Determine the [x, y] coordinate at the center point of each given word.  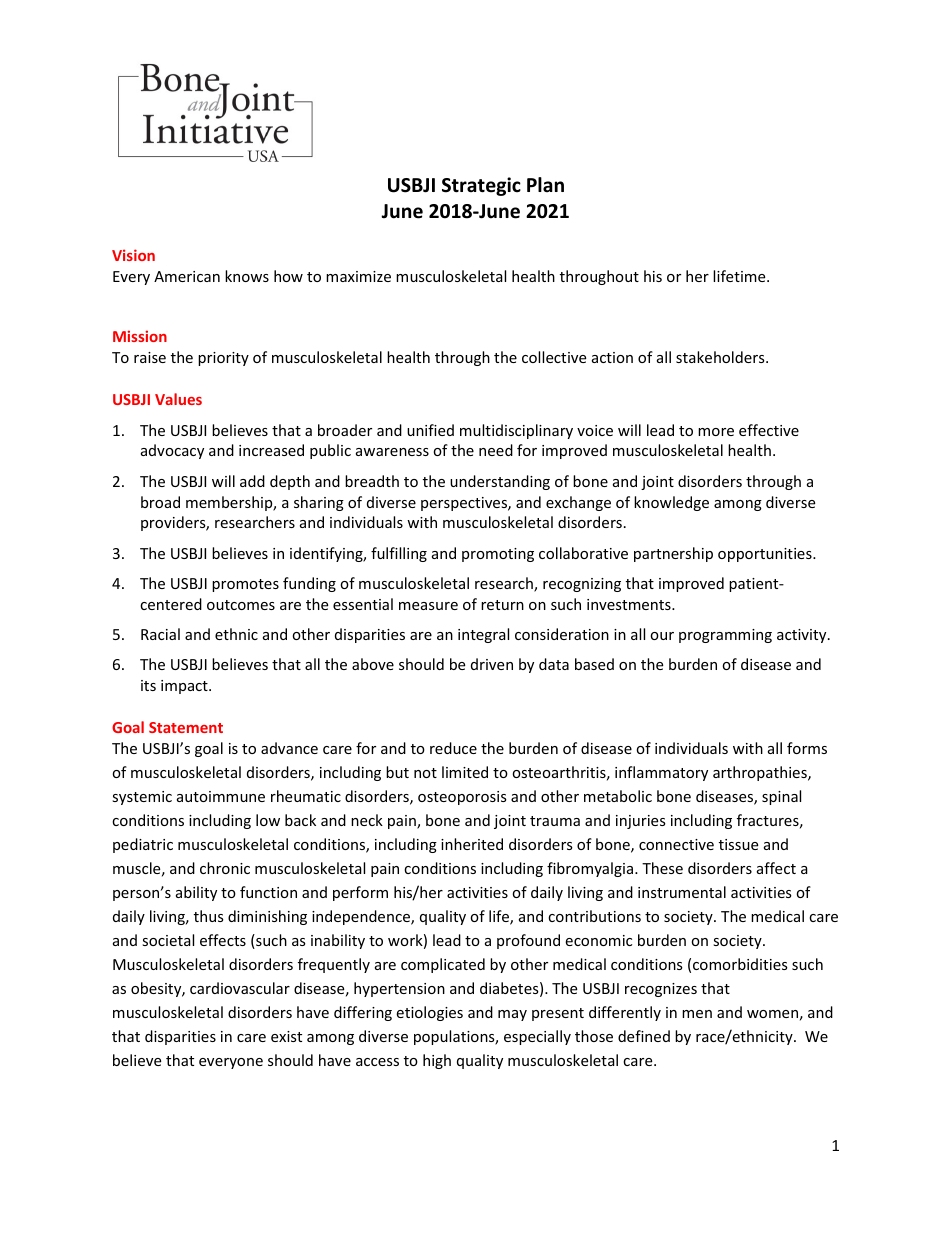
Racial [160, 634]
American [187, 276]
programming [725, 636]
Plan [545, 185]
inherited [472, 844]
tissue [738, 844]
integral [483, 635]
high [437, 1061]
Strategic [481, 186]
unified [430, 430]
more [716, 432]
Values [178, 399]
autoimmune [221, 796]
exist [286, 1036]
